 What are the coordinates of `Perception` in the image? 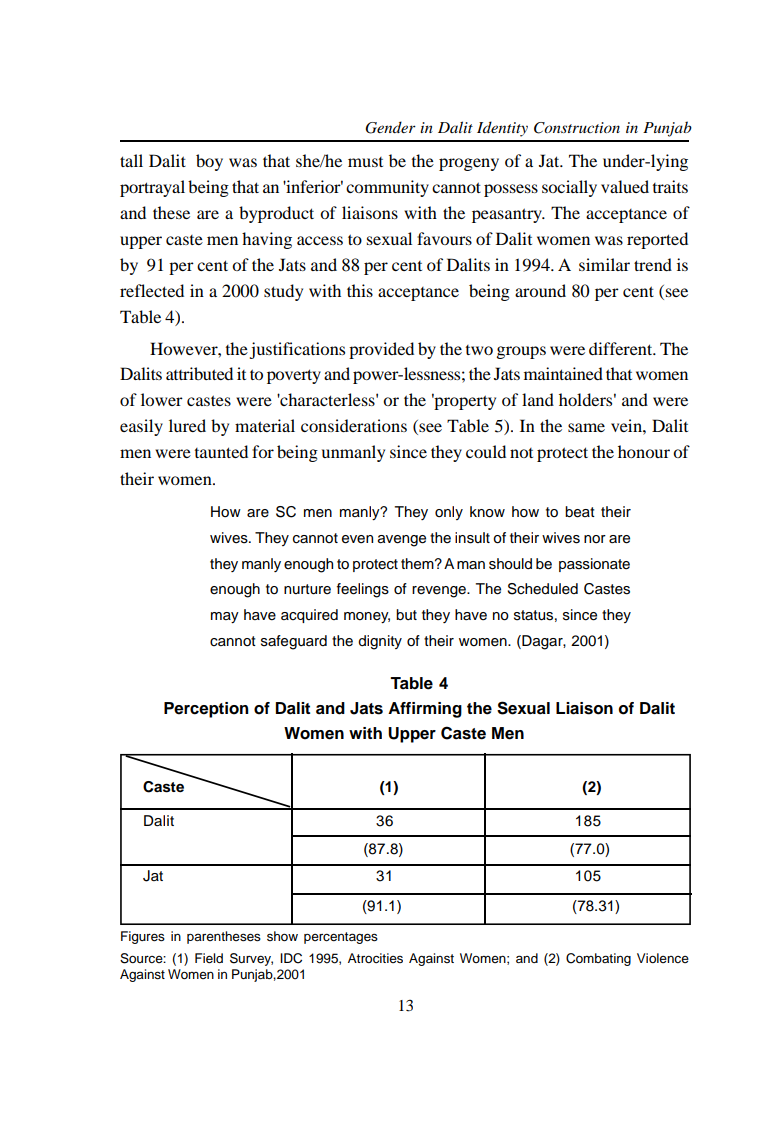 It's located at (206, 710).
